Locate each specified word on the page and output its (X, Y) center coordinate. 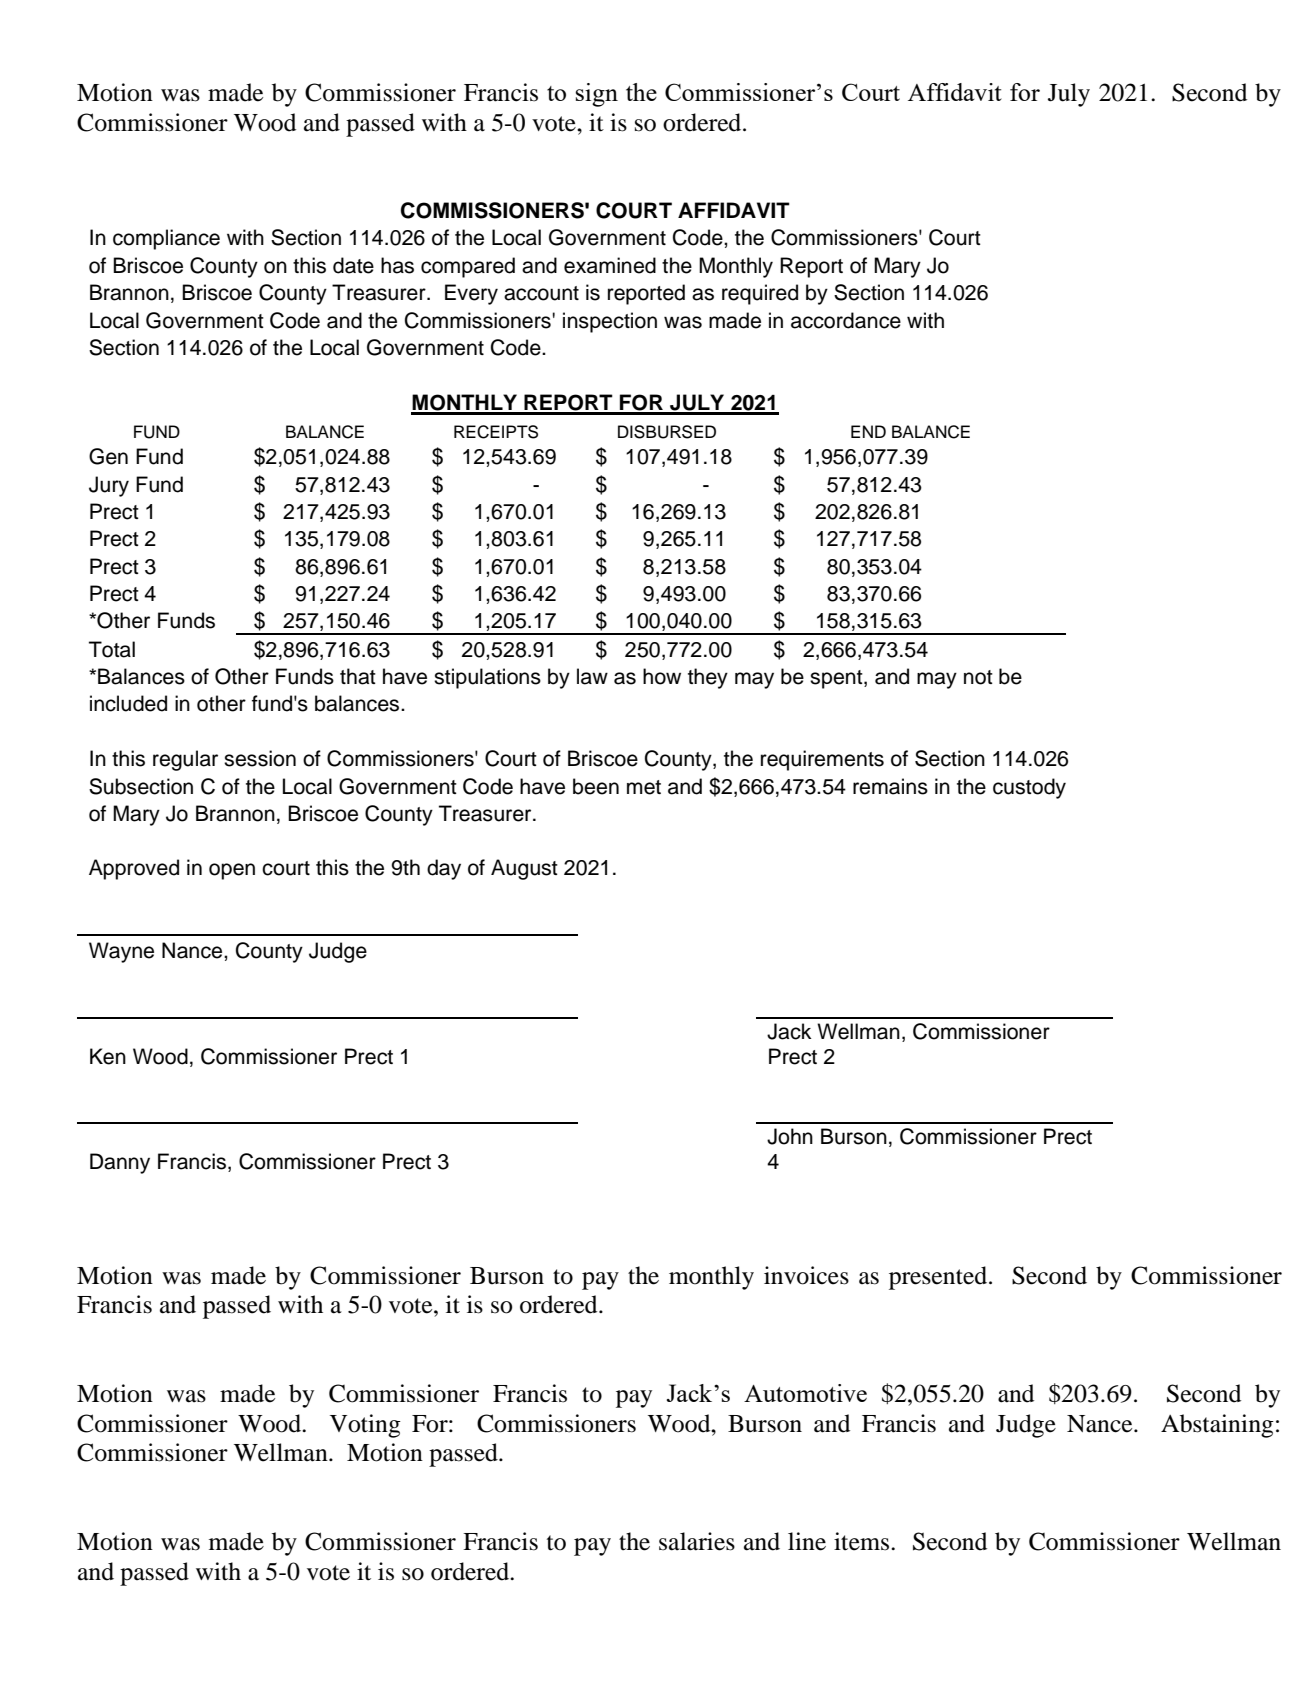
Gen (108, 456)
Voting (365, 1426)
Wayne (121, 952)
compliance (166, 239)
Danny (120, 1163)
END (868, 431)
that (358, 676)
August (524, 869)
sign (597, 95)
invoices (806, 1275)
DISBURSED (667, 432)
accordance (846, 320)
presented (939, 1278)
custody (1029, 788)
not (978, 677)
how (662, 676)
